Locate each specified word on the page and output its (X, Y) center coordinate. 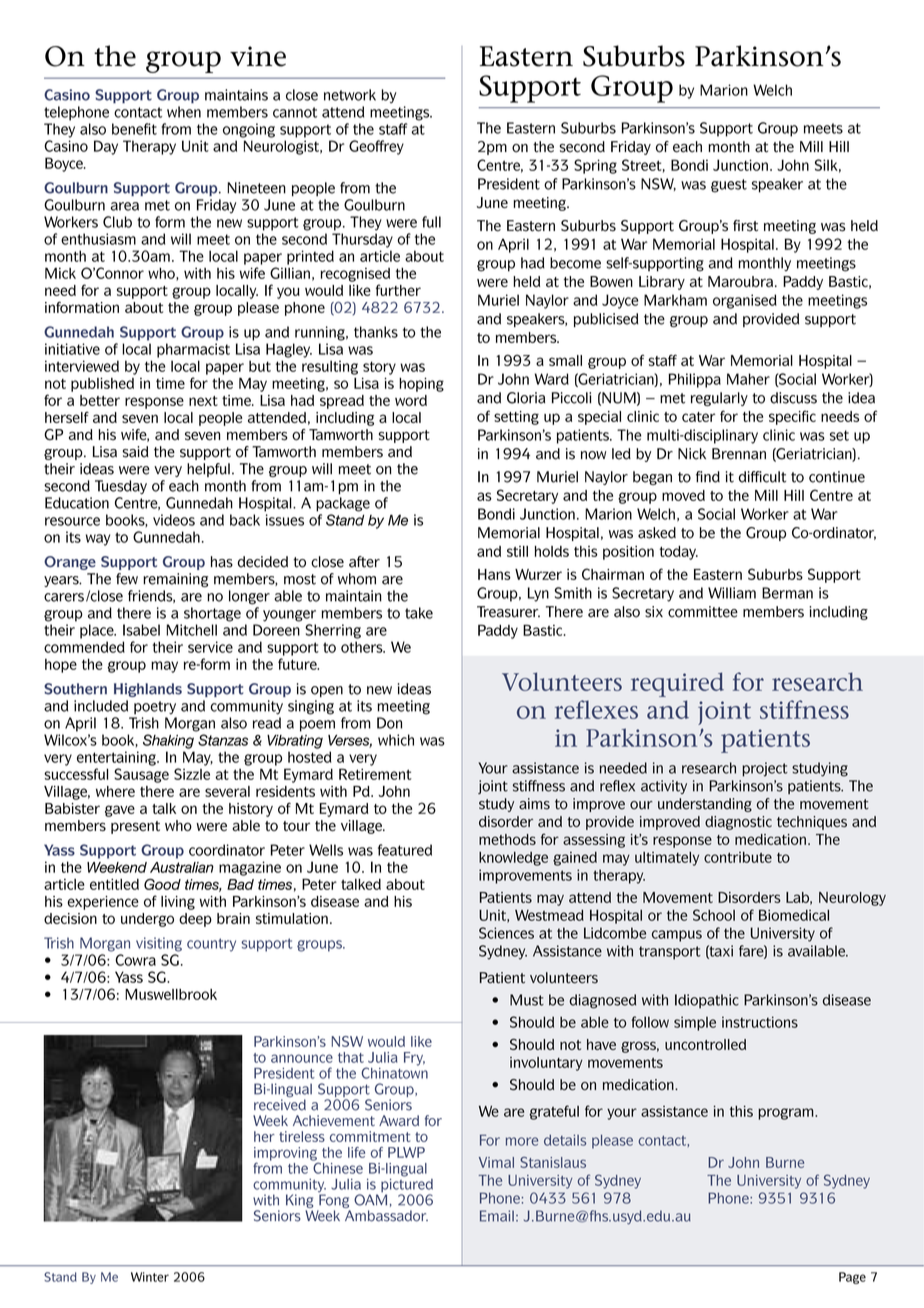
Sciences (506, 933)
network (350, 95)
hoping (421, 385)
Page (852, 1278)
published (102, 385)
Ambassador (386, 1216)
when (184, 112)
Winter (150, 1277)
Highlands (148, 690)
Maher (748, 379)
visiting (159, 944)
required (677, 684)
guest (729, 186)
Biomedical (794, 915)
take (419, 613)
